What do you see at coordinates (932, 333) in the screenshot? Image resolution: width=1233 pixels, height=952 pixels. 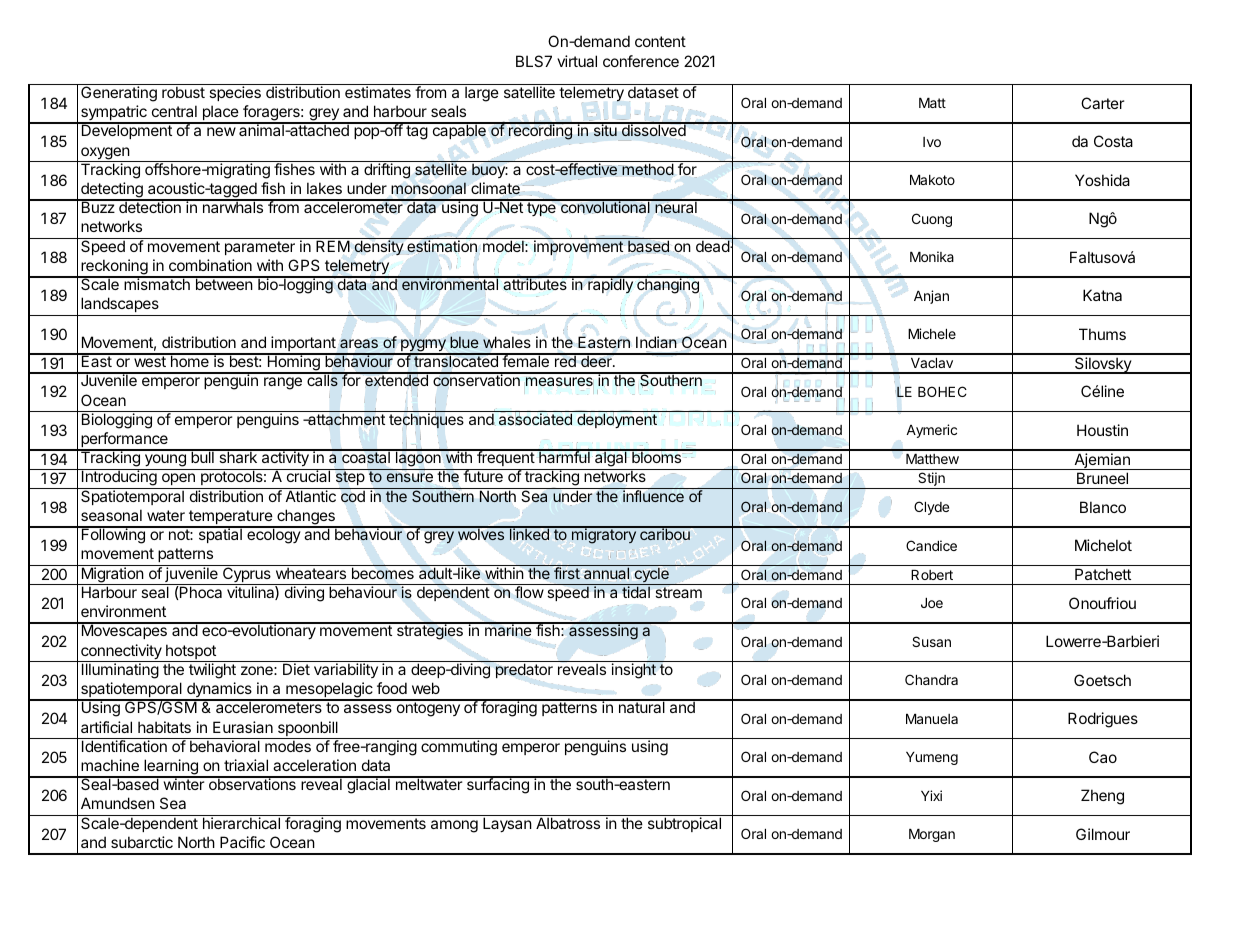 I see `Michele` at bounding box center [932, 333].
